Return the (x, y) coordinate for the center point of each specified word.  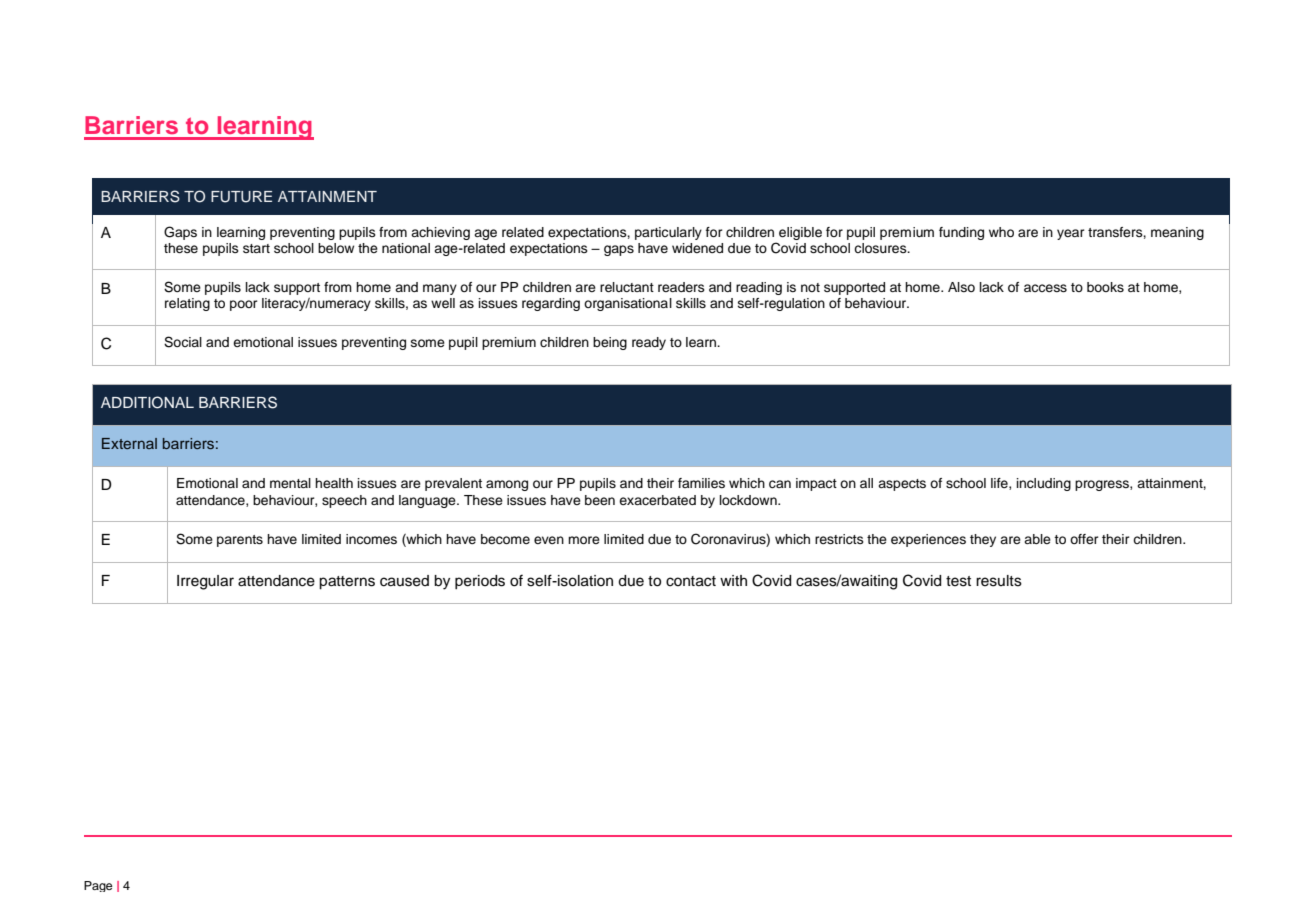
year (1071, 234)
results (999, 581)
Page (98, 886)
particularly (668, 233)
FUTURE (241, 197)
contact (691, 581)
